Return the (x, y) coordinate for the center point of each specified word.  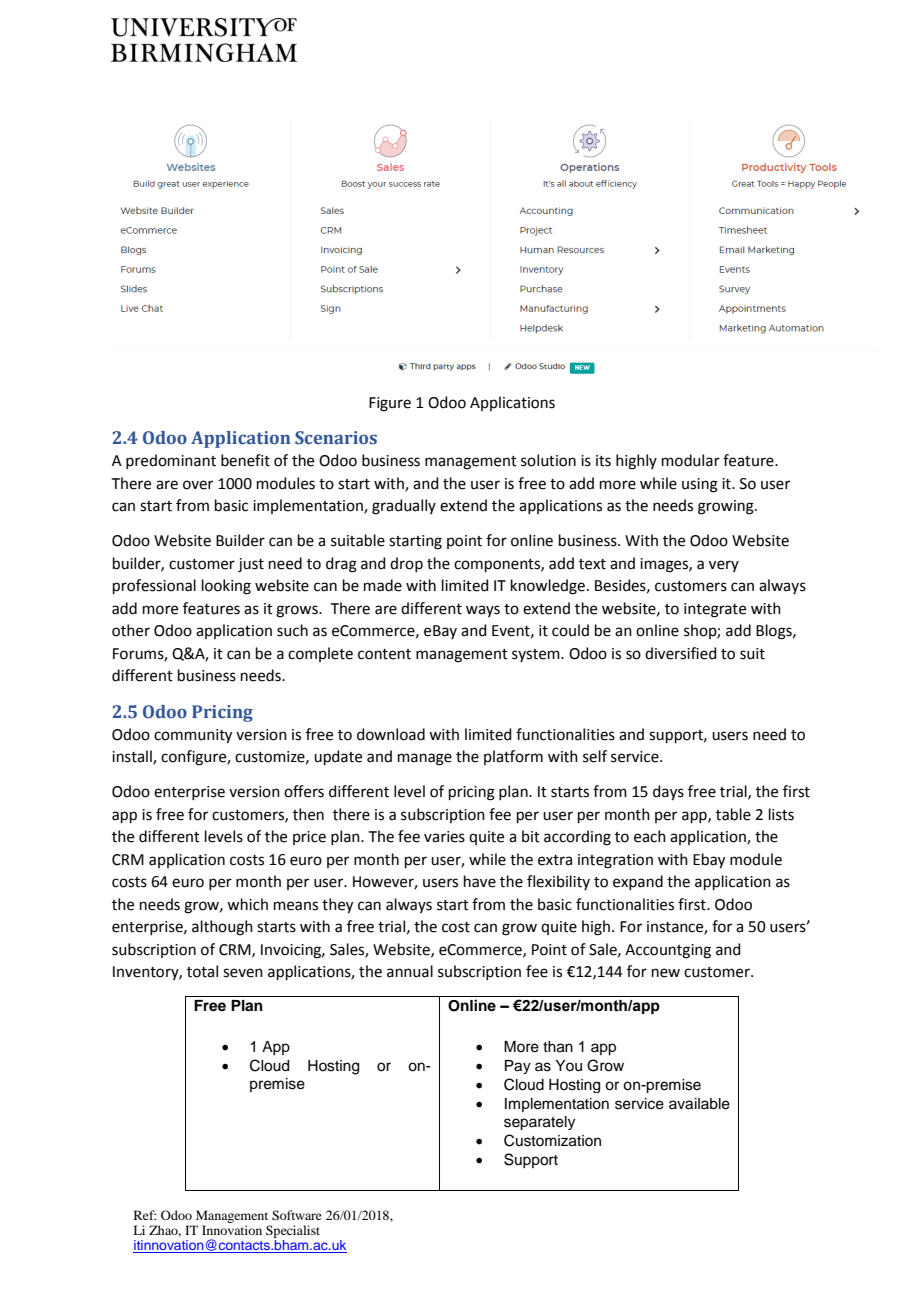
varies (444, 837)
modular (691, 460)
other (131, 630)
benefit (245, 460)
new (666, 973)
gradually (404, 507)
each (650, 836)
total (202, 971)
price (309, 838)
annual (410, 971)
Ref (145, 1215)
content (384, 654)
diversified (681, 653)
